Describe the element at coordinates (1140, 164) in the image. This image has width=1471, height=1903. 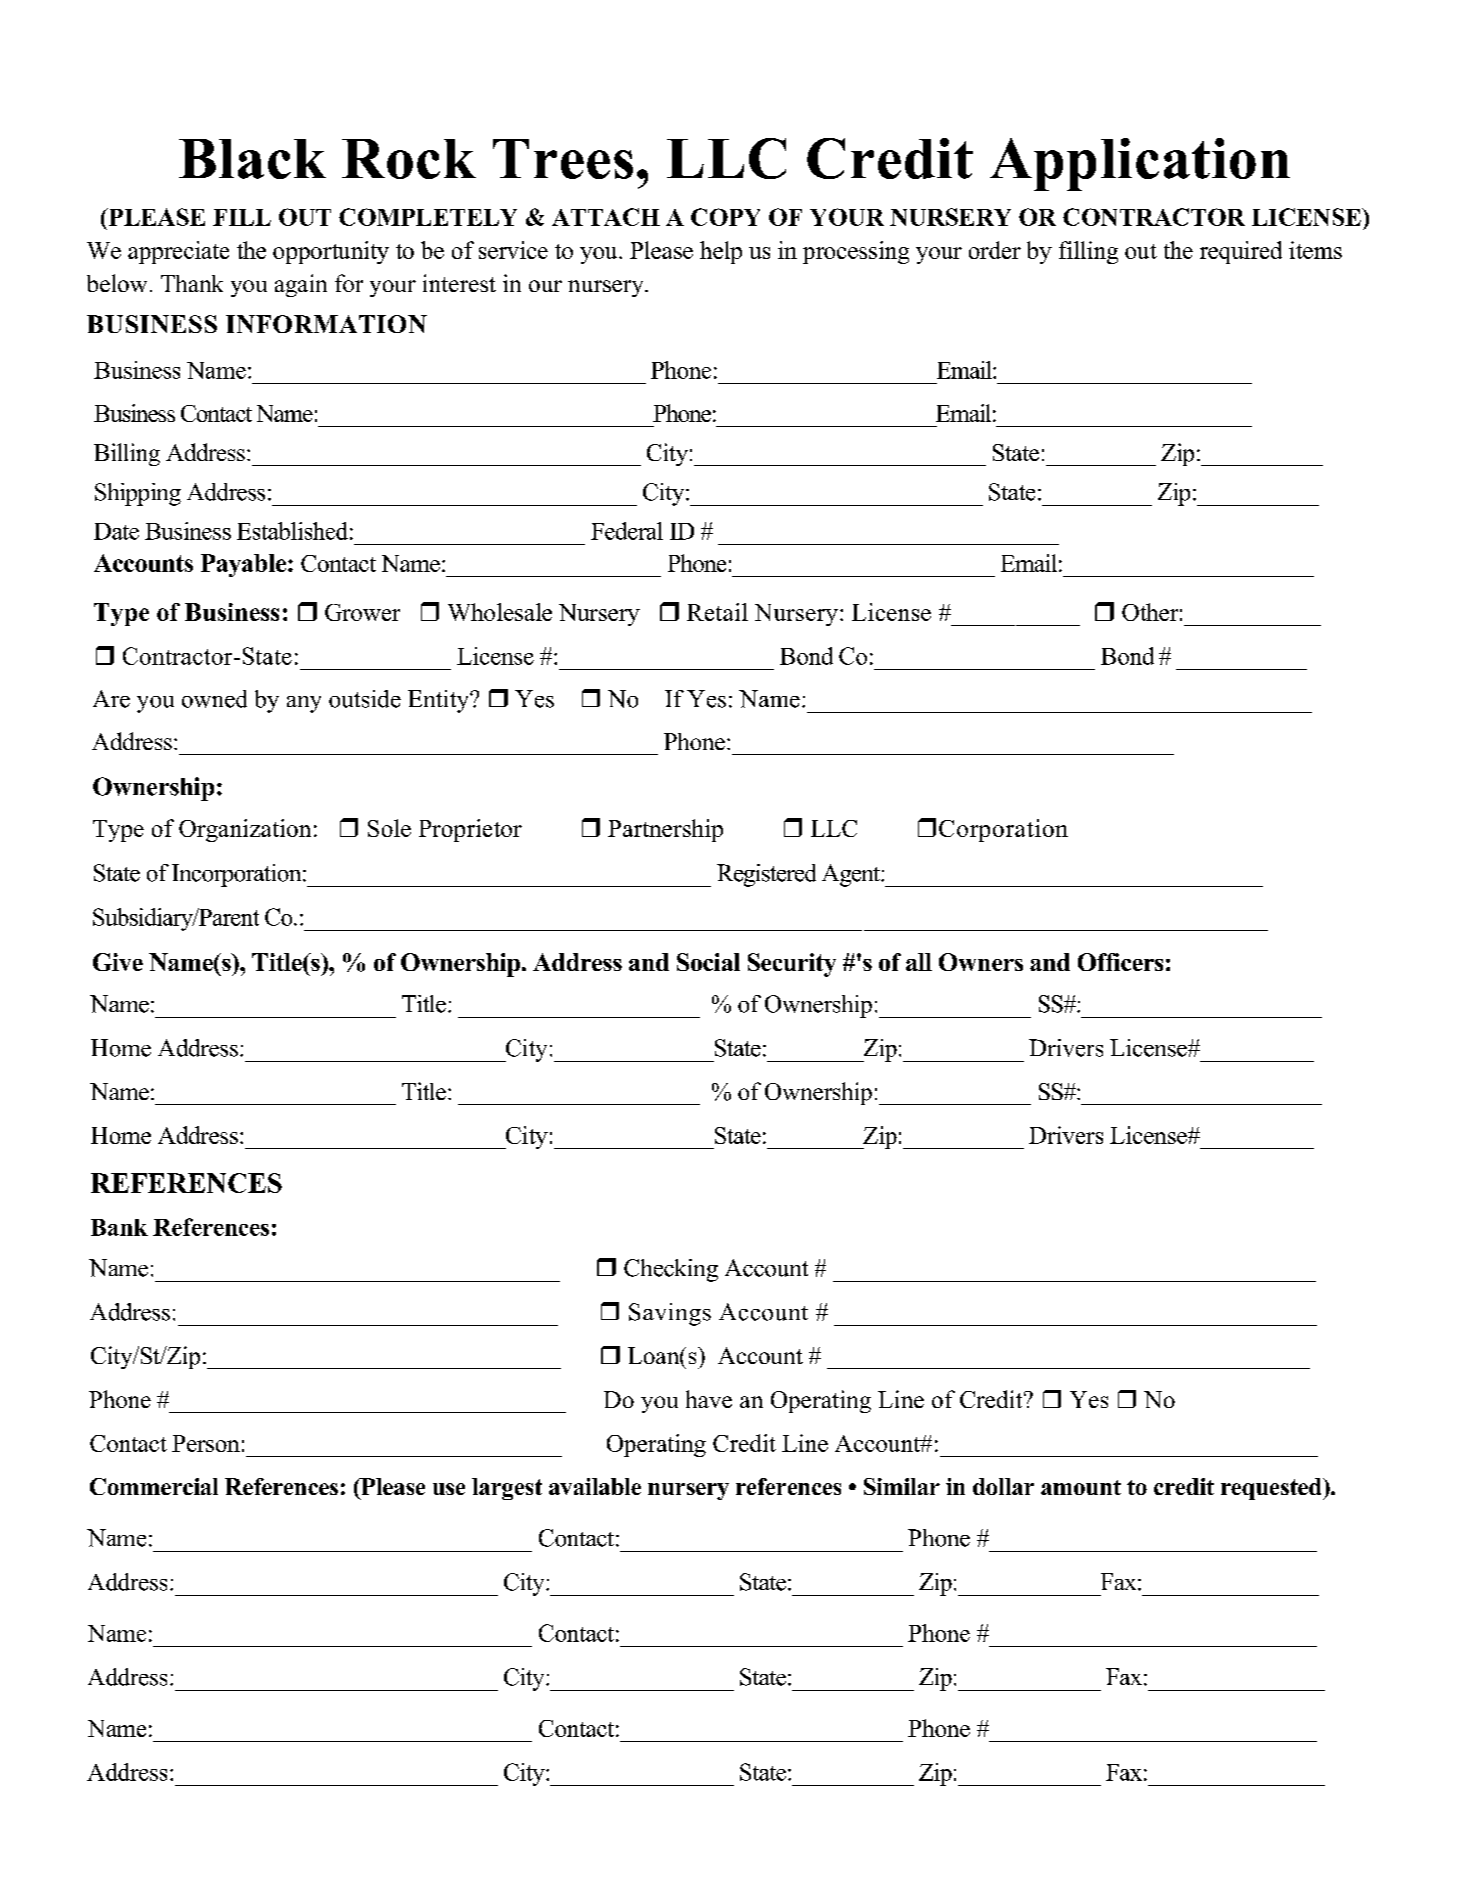
I see `Application` at that location.
